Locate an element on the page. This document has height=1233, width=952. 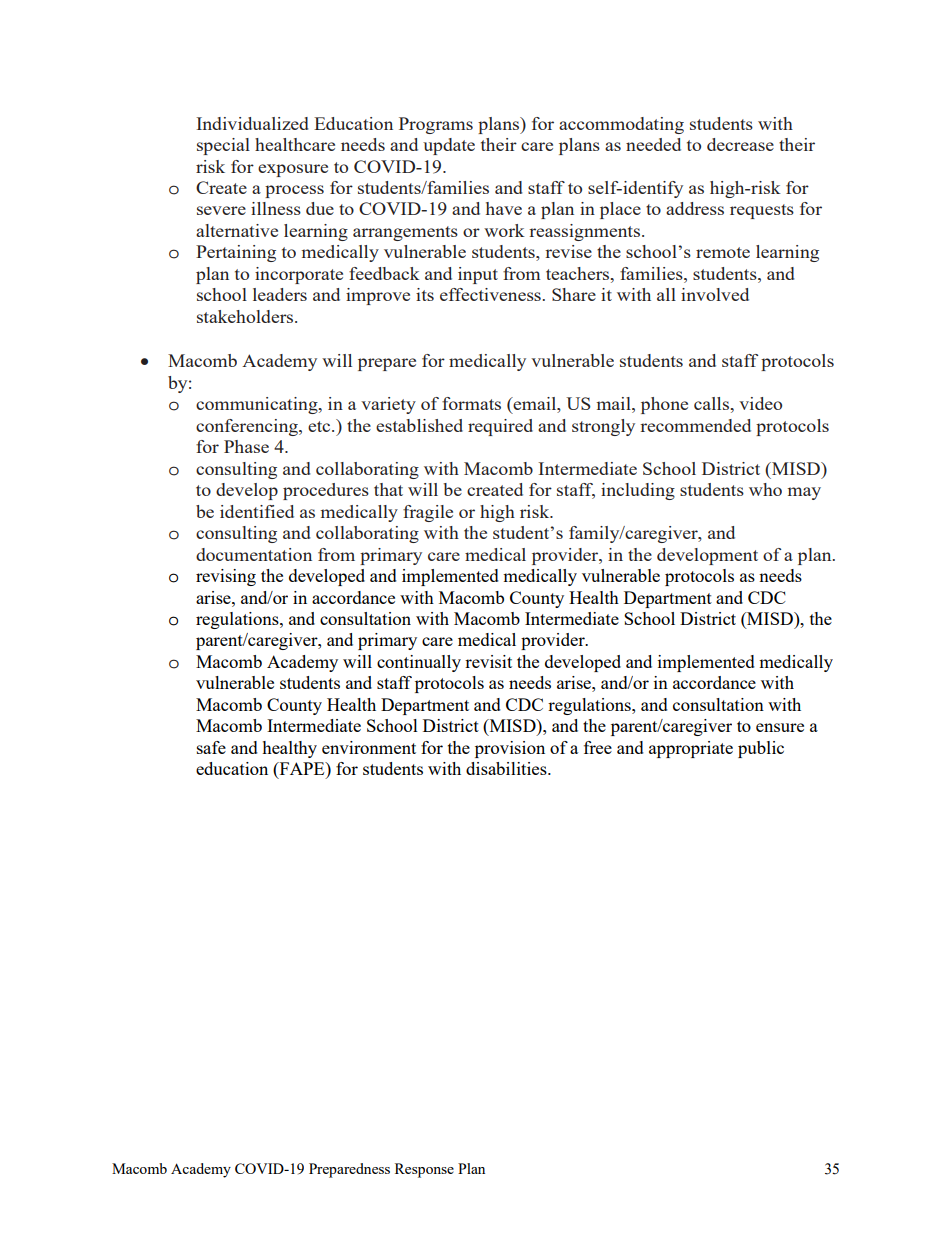
communicating is located at coordinates (258, 405).
